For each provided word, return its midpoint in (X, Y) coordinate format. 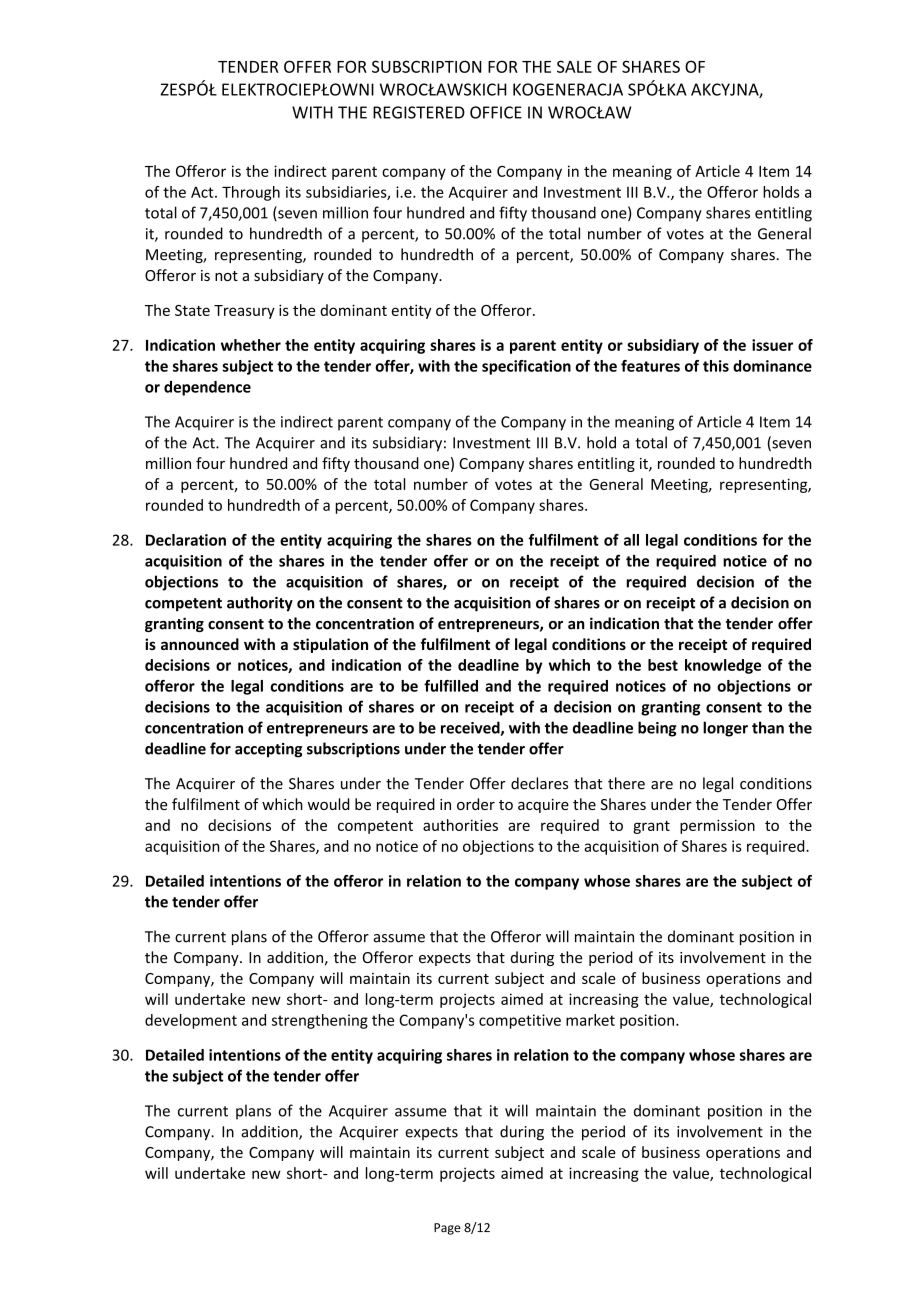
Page (447, 1229)
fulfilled (451, 686)
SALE (574, 66)
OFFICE (496, 112)
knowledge (723, 666)
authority (260, 604)
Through (251, 193)
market (590, 1020)
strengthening (320, 1021)
